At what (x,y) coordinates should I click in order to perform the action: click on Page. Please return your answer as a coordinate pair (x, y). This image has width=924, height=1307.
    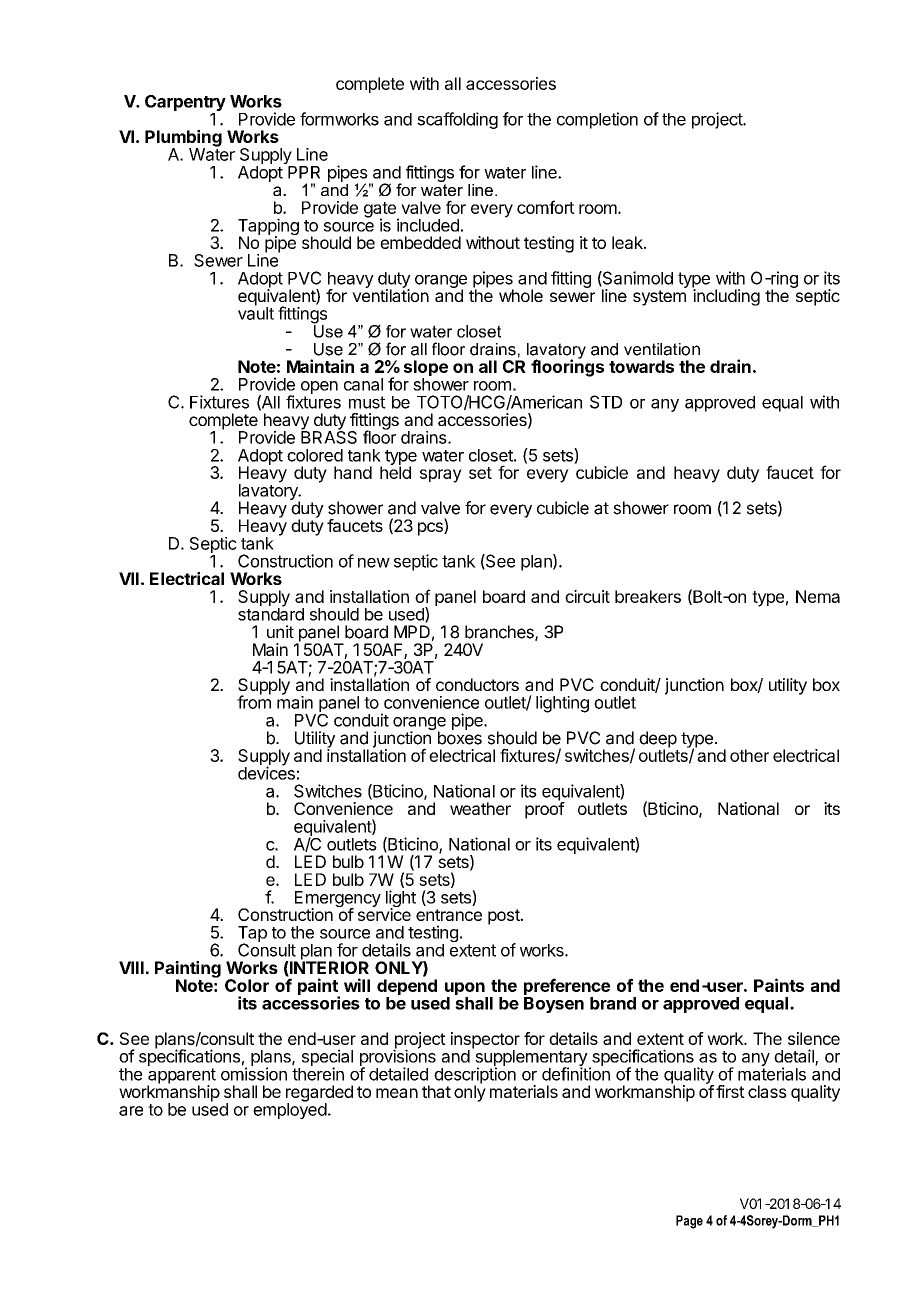
    Looking at the image, I should click on (689, 1222).
